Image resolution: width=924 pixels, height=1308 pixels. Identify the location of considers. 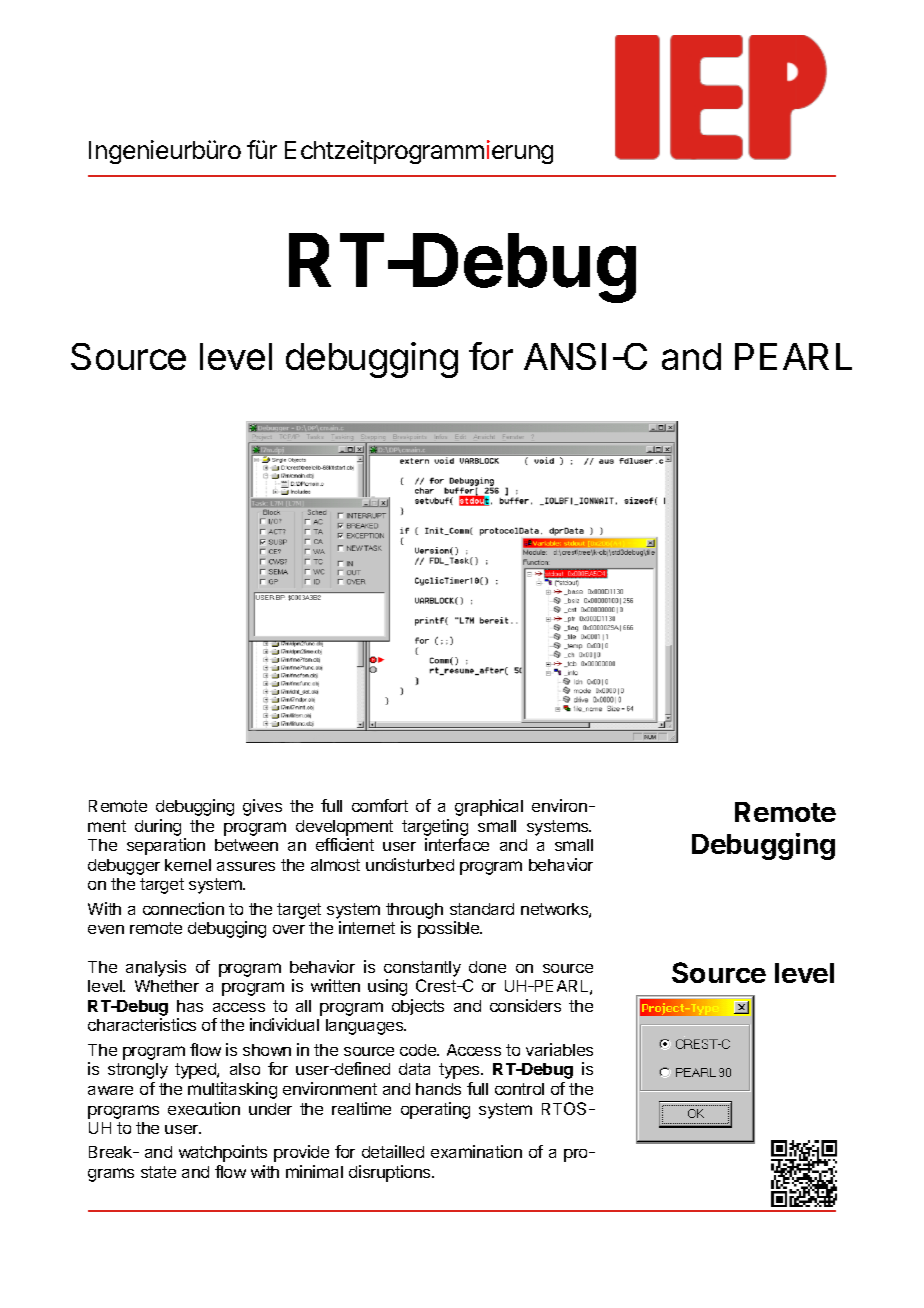
(525, 1005).
